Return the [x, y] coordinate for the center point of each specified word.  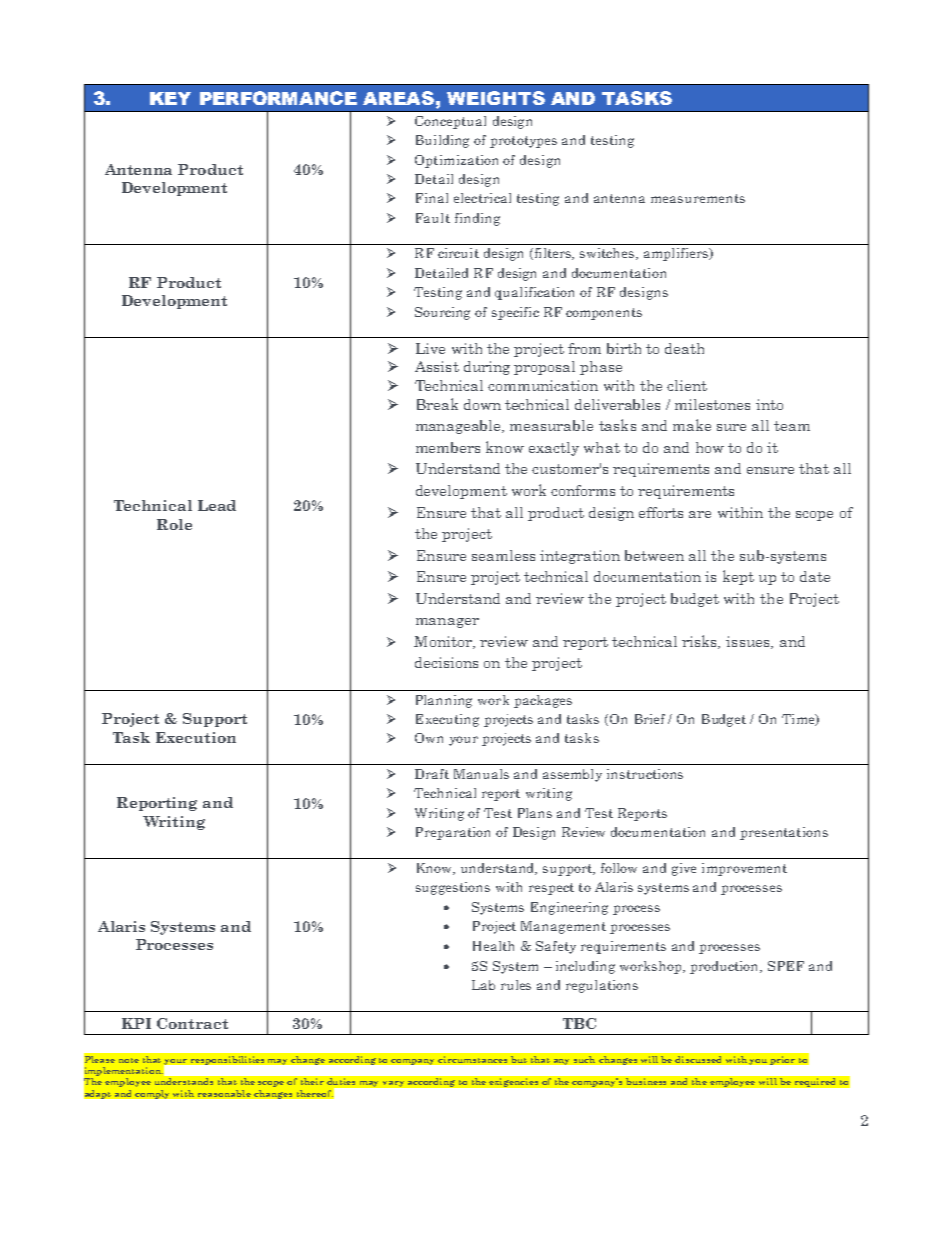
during [487, 368]
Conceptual [450, 122]
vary [393, 1084]
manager [447, 623]
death [684, 348]
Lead [217, 505]
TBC [579, 1023]
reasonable [224, 1093]
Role [174, 524]
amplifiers [677, 254]
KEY [170, 98]
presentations [784, 833]
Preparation [453, 833]
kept [738, 577]
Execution [196, 737]
